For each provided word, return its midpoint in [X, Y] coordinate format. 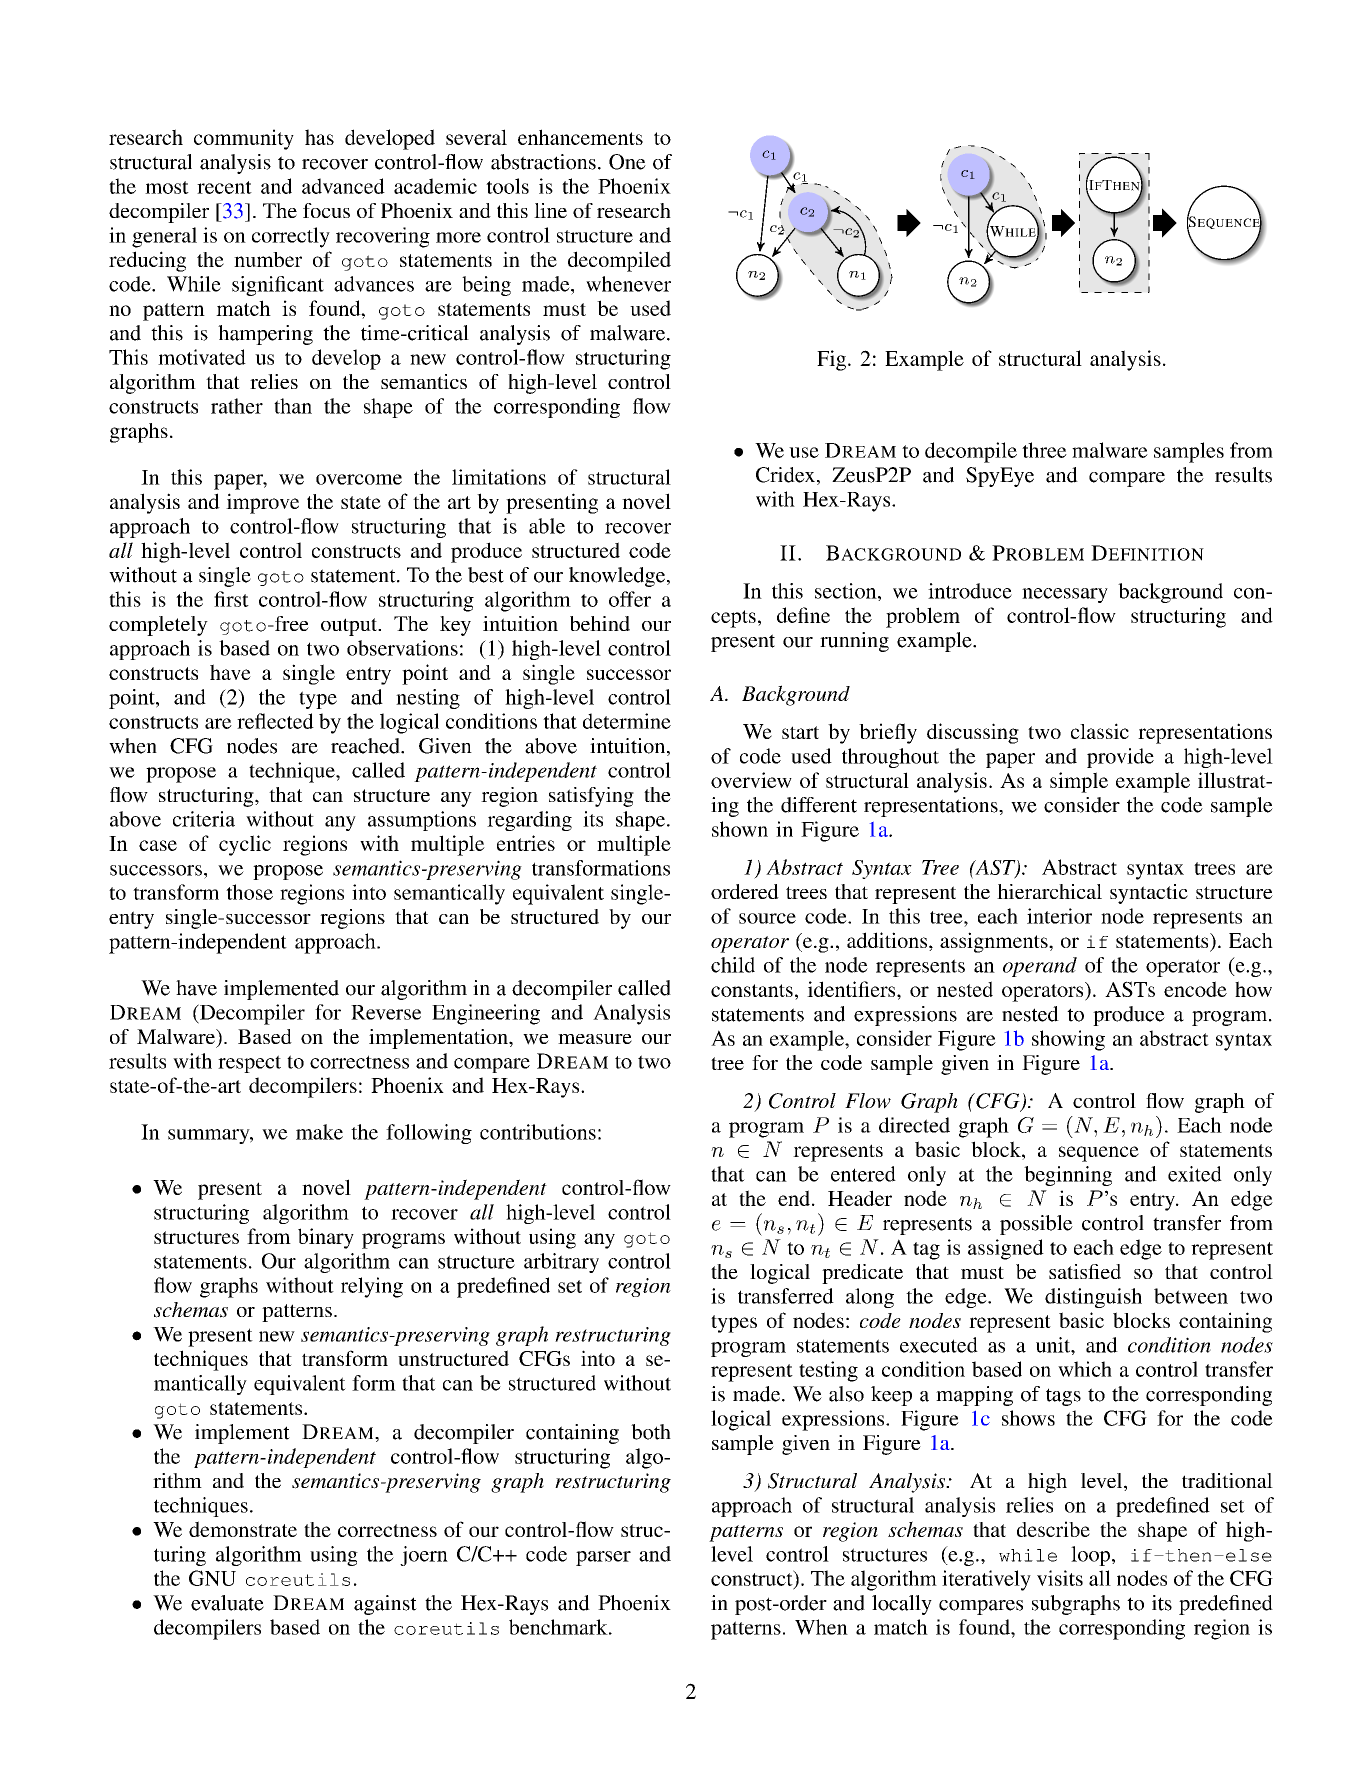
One [627, 162]
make [319, 1132]
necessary [1065, 595]
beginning [1068, 1176]
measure [595, 1039]
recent [224, 187]
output [350, 627]
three [1044, 450]
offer [630, 599]
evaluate [227, 1603]
